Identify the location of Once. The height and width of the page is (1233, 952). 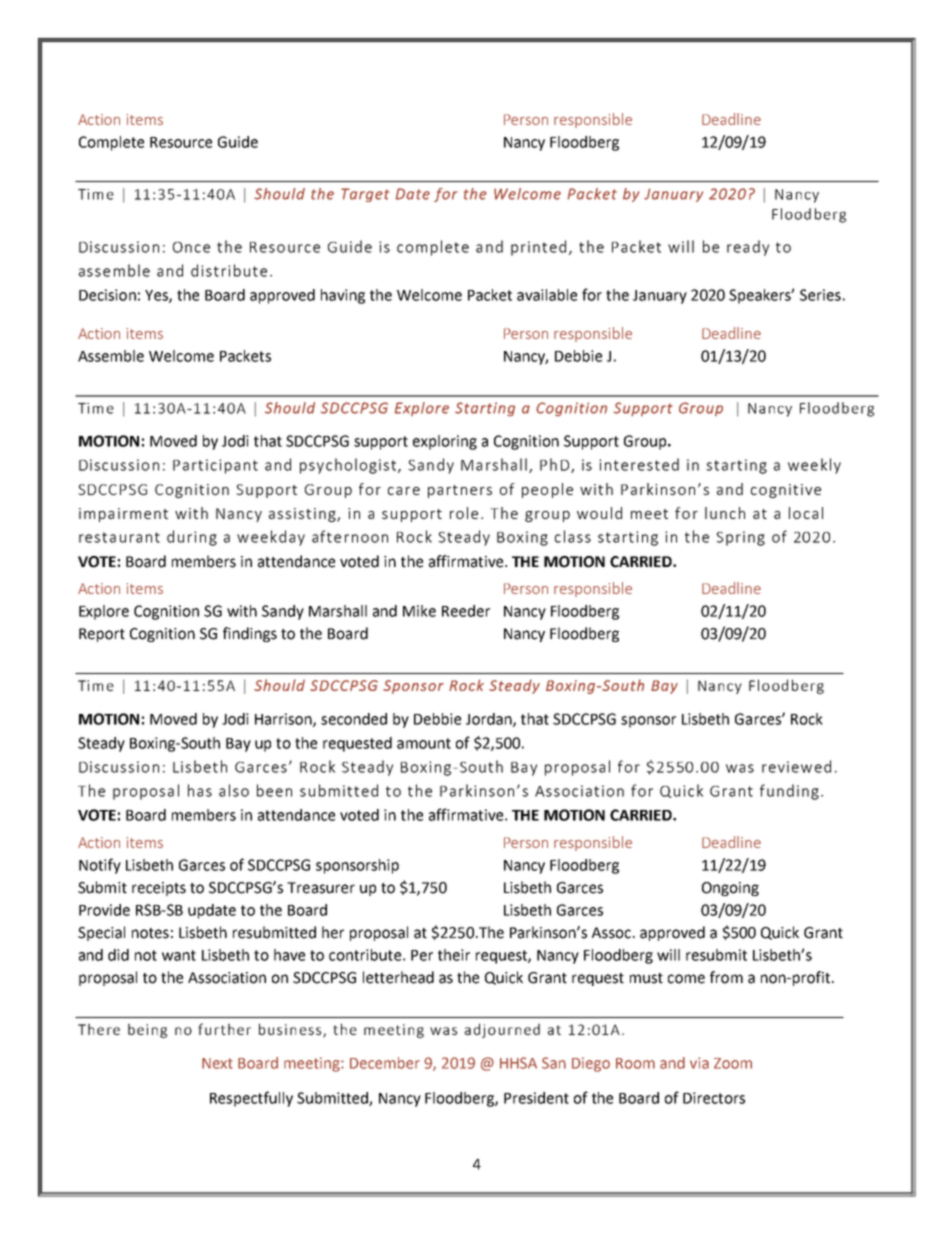
(191, 247).
